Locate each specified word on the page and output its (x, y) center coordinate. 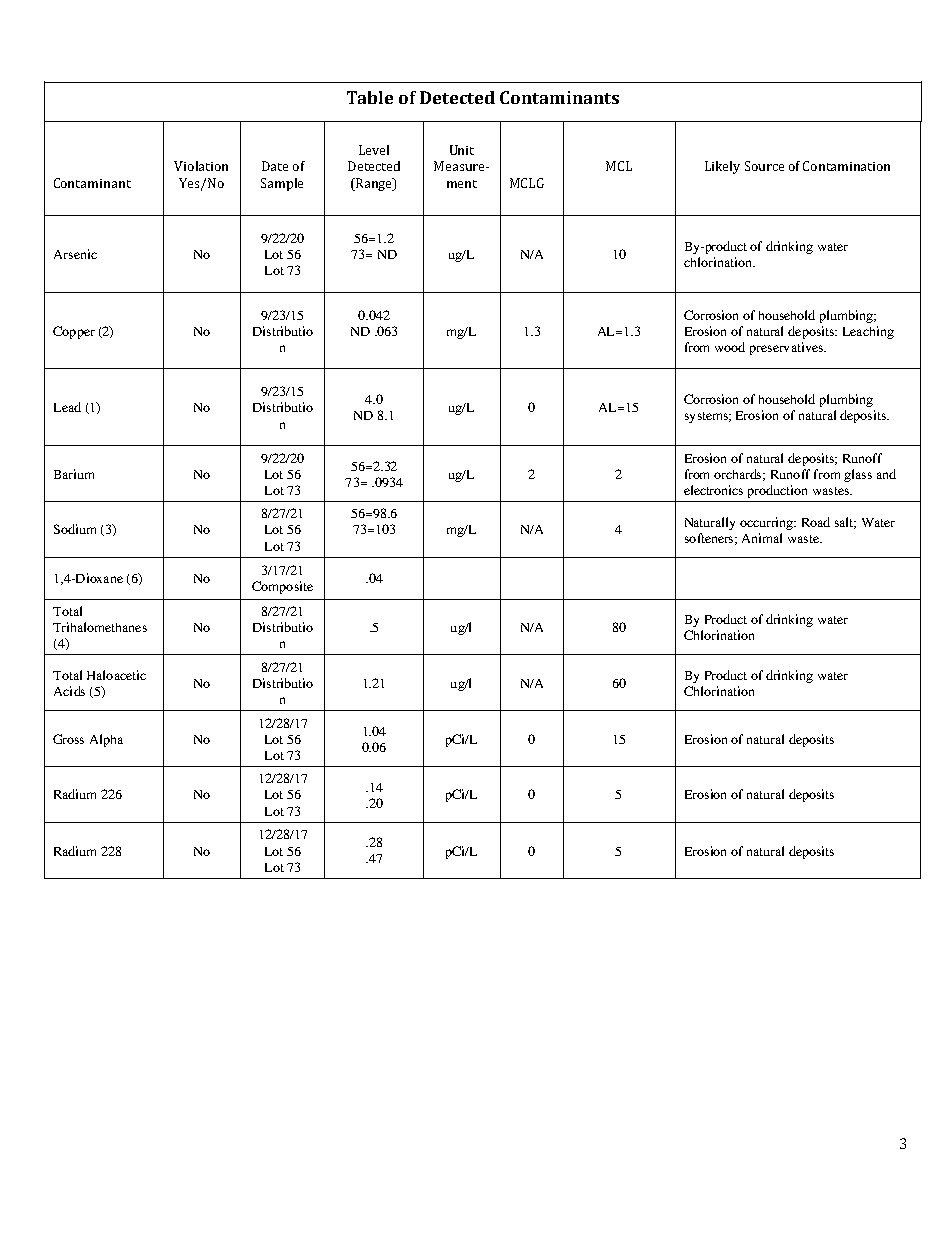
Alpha (106, 740)
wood (730, 347)
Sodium (75, 529)
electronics (713, 490)
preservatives (787, 348)
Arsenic (75, 254)
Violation (201, 166)
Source (764, 166)
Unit (462, 150)
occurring (768, 523)
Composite (282, 587)
